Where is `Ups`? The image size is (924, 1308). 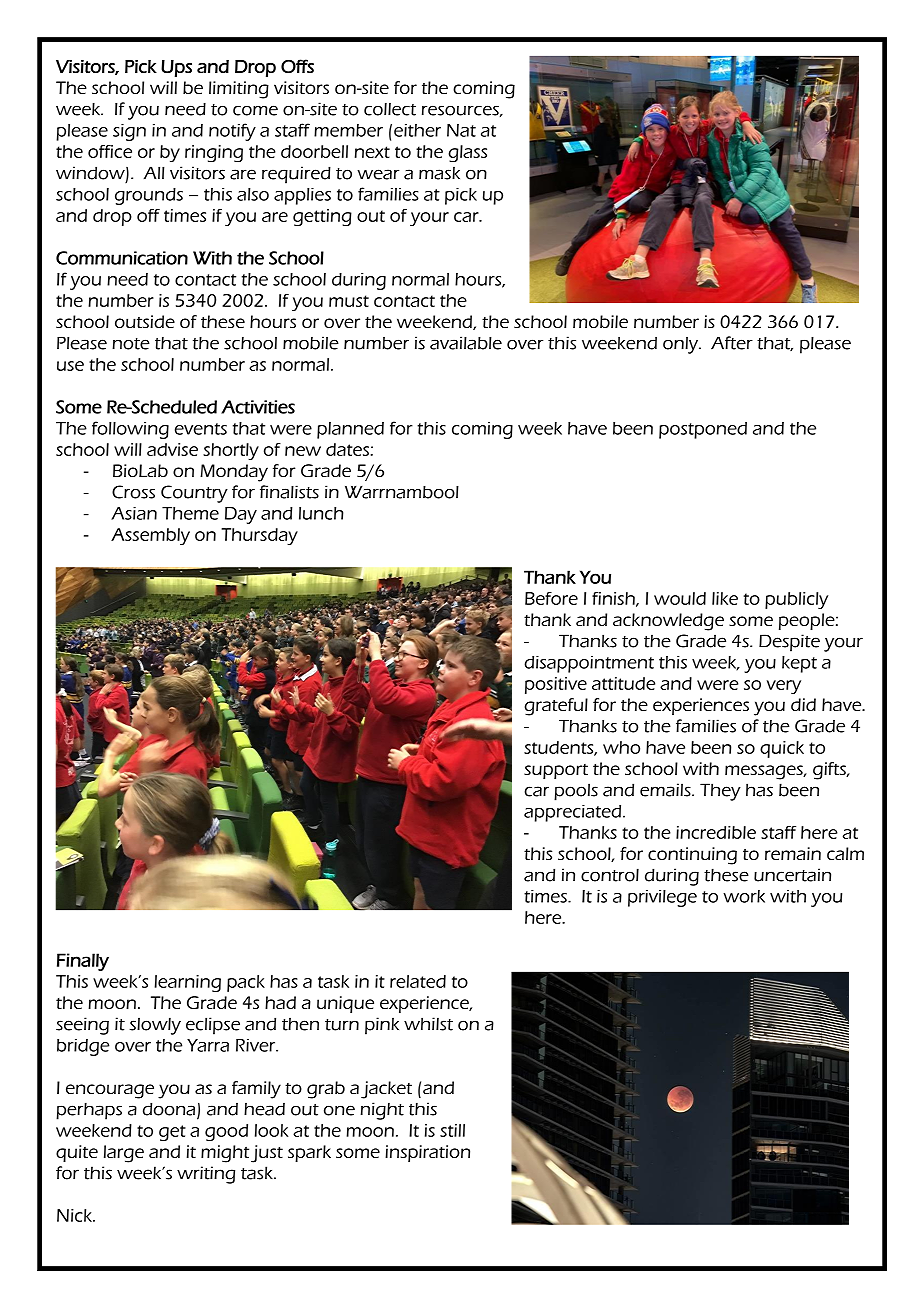
Ups is located at coordinates (176, 68).
